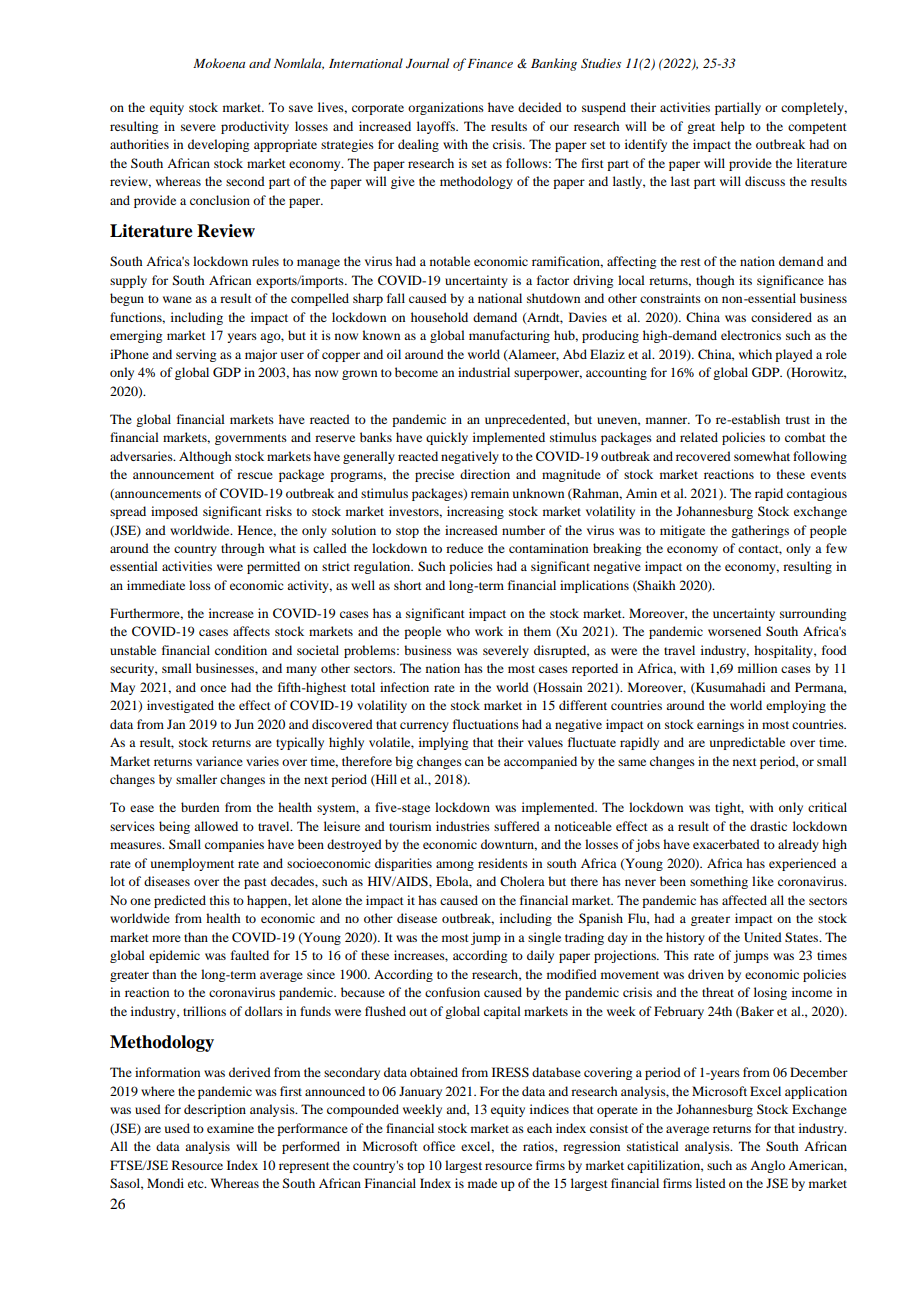 This screenshot has height=1308, width=924. Describe the element at coordinates (446, 108) in the screenshot. I see `organizations` at that location.
